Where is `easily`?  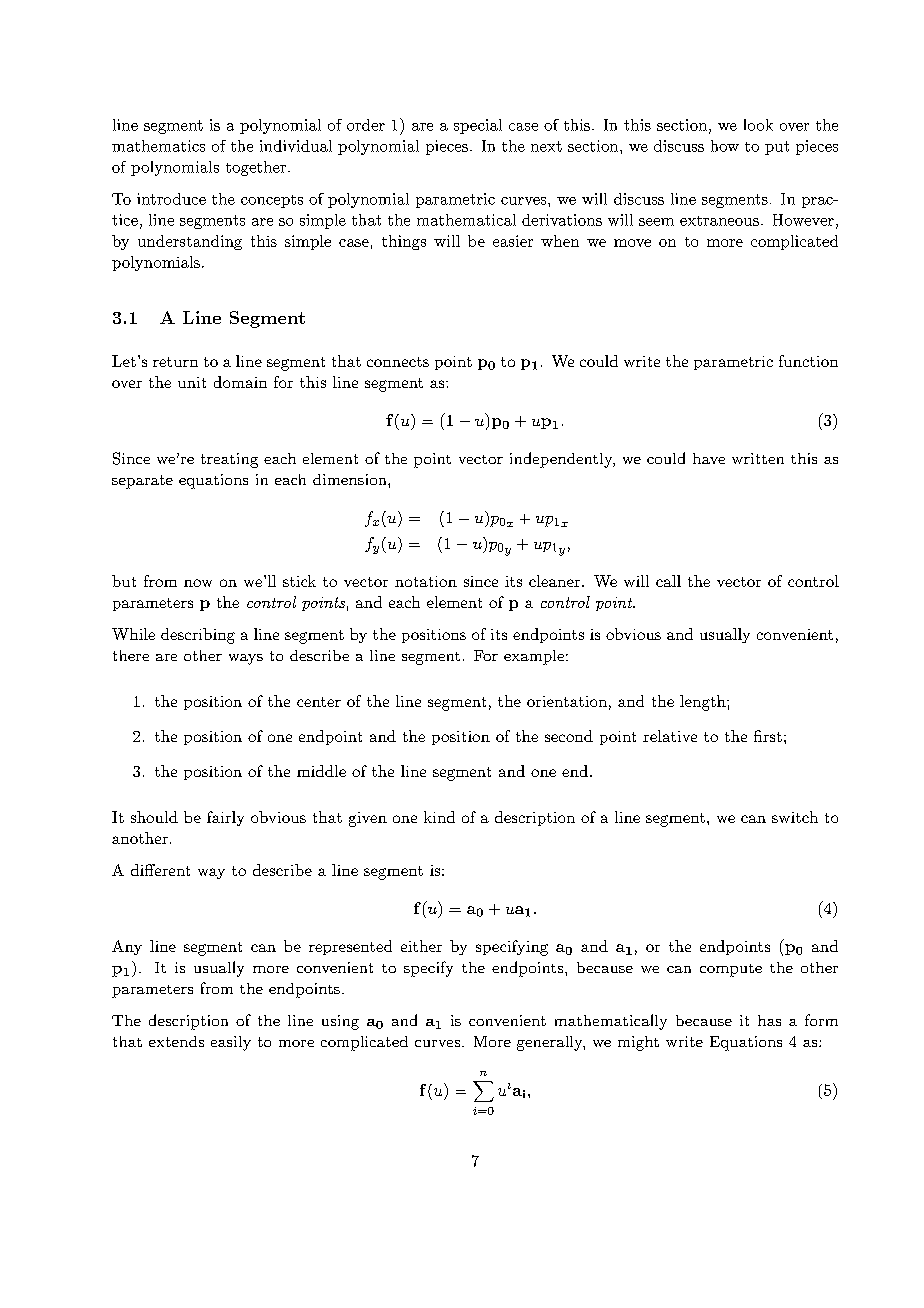 easily is located at coordinates (231, 1043).
